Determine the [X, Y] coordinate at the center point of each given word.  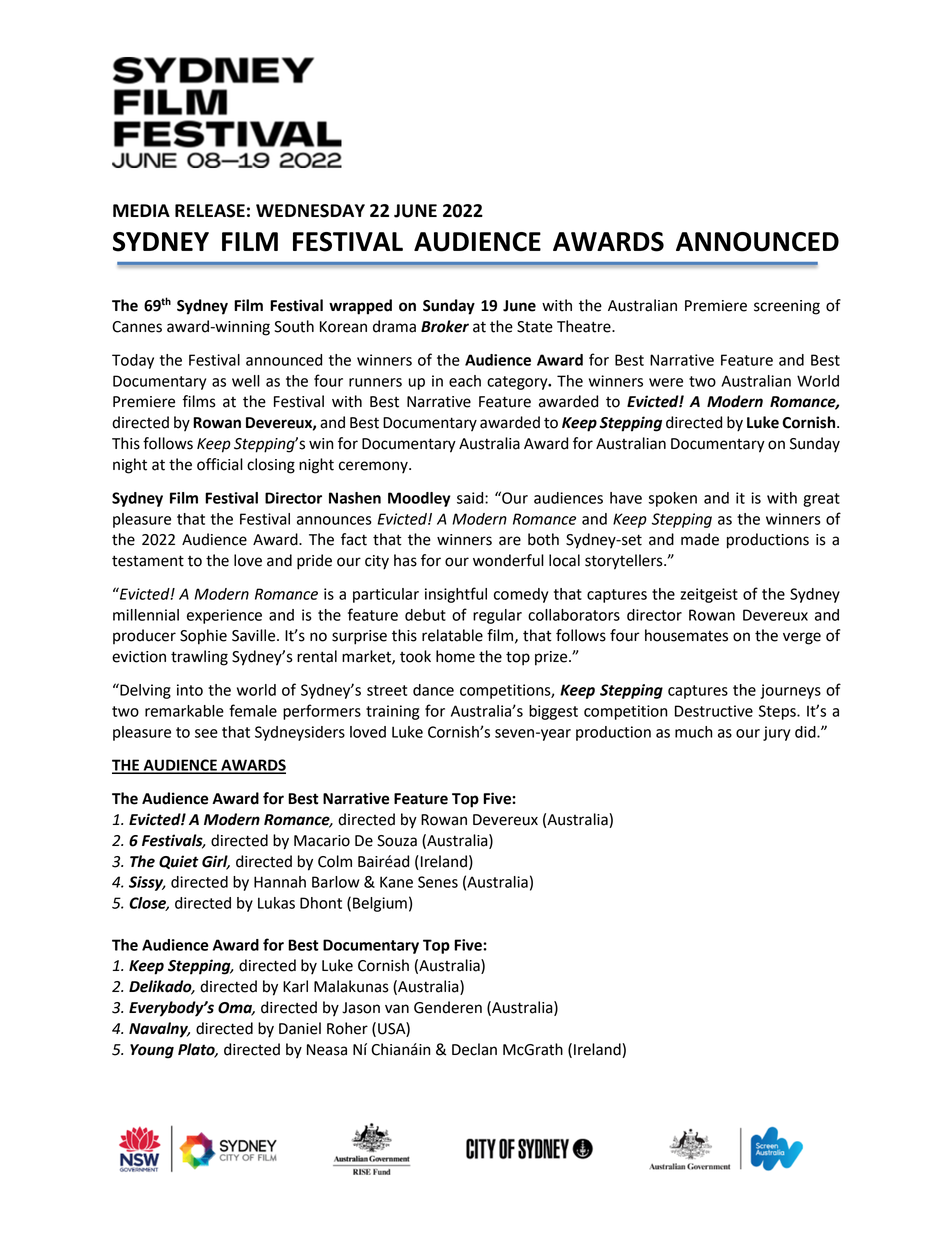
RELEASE [210, 211]
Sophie [203, 637]
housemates [686, 635]
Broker [445, 326]
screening [787, 307]
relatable [452, 635]
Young [152, 1051]
